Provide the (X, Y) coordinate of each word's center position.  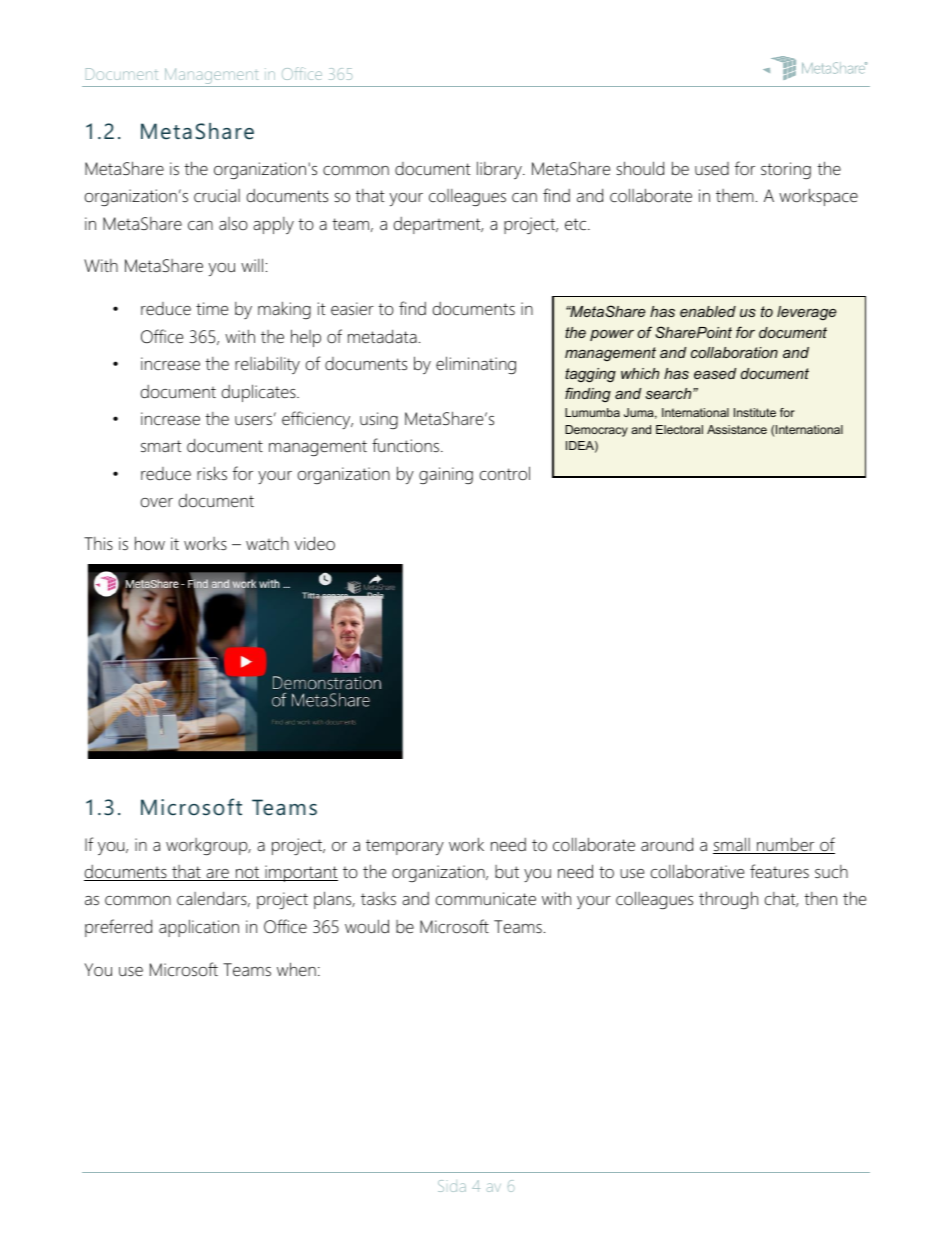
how (150, 543)
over (157, 502)
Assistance (737, 429)
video (315, 543)
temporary (405, 847)
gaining (446, 476)
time (212, 308)
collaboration (734, 352)
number (786, 845)
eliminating (476, 365)
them (735, 195)
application (199, 928)
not (247, 873)
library (500, 170)
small (732, 845)
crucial (217, 196)
